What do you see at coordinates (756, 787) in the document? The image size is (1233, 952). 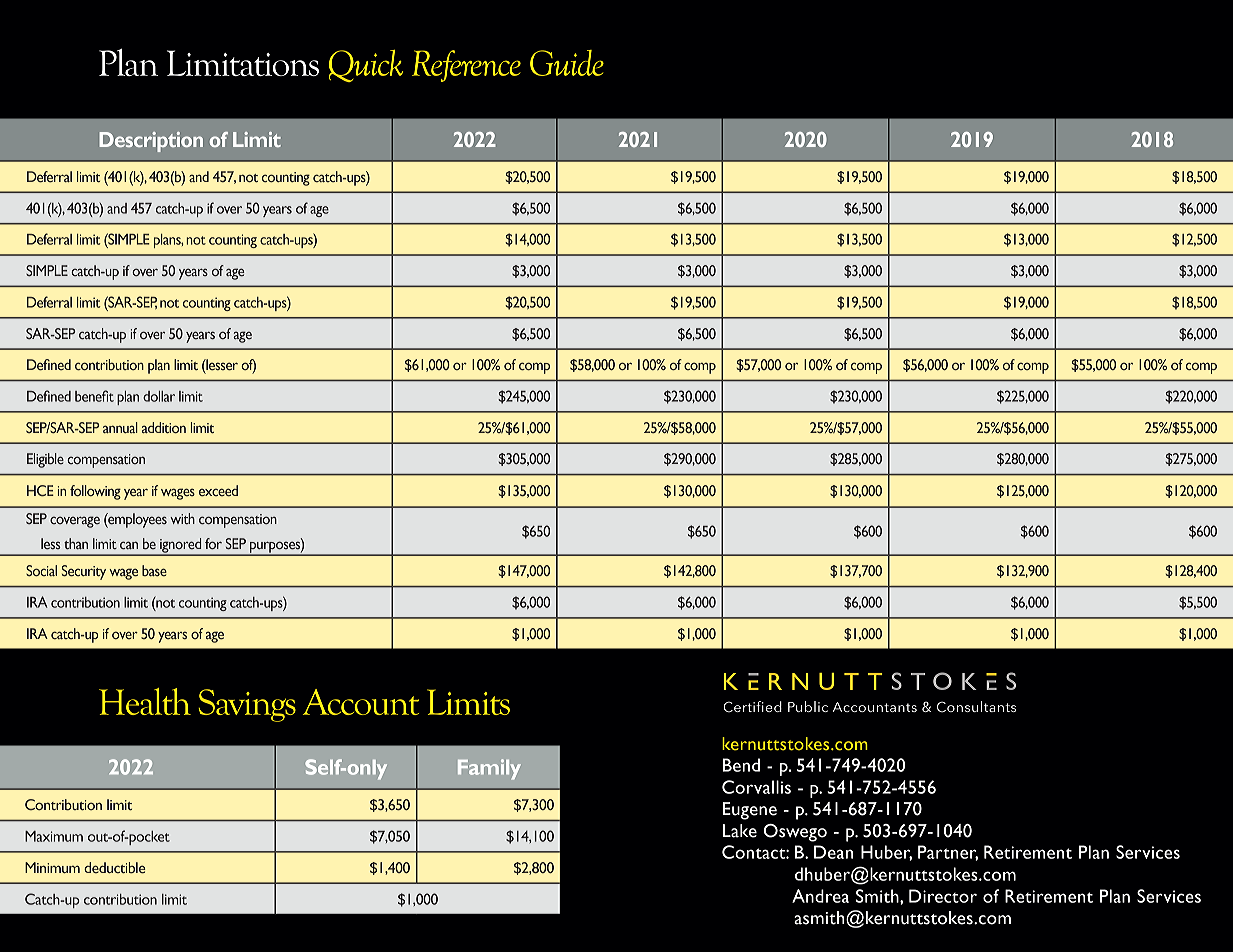 I see `Corvallis` at bounding box center [756, 787].
